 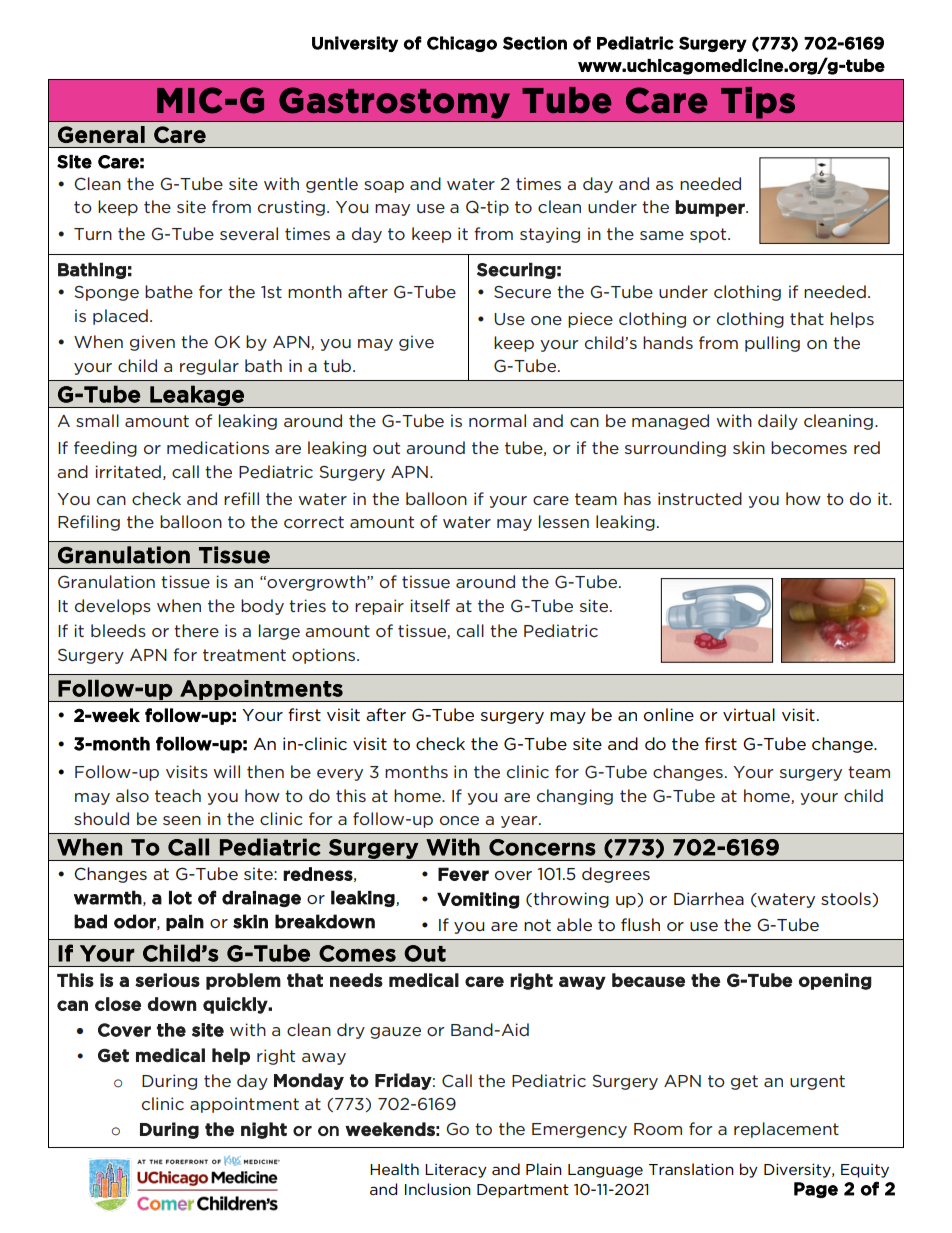 I want to click on night, so click(x=264, y=1130).
